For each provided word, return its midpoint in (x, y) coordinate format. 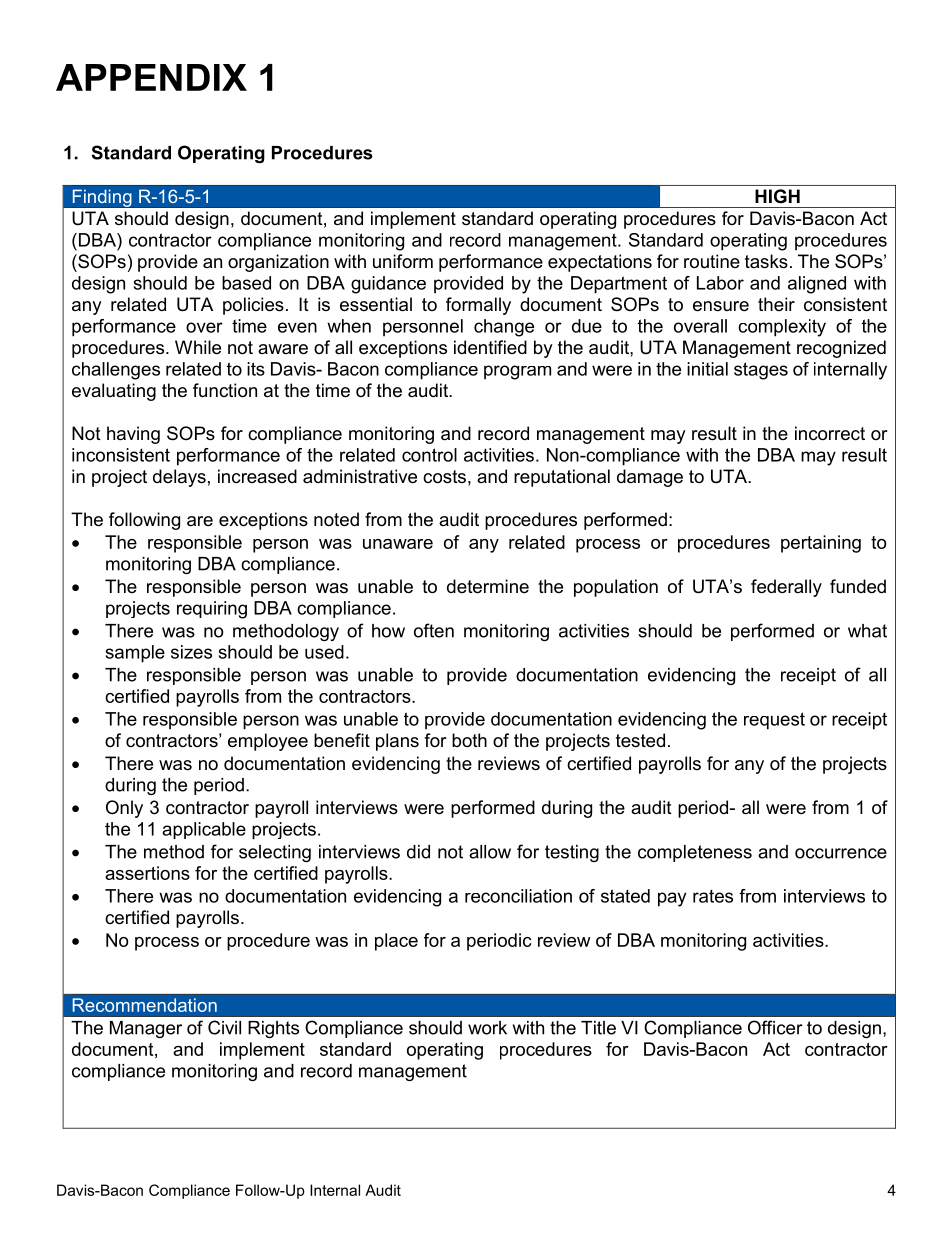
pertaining (821, 544)
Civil (224, 1027)
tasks (766, 261)
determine (488, 586)
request (774, 721)
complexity (782, 328)
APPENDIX (151, 77)
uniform (403, 261)
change (504, 328)
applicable (204, 830)
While (198, 347)
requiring (212, 610)
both (469, 740)
